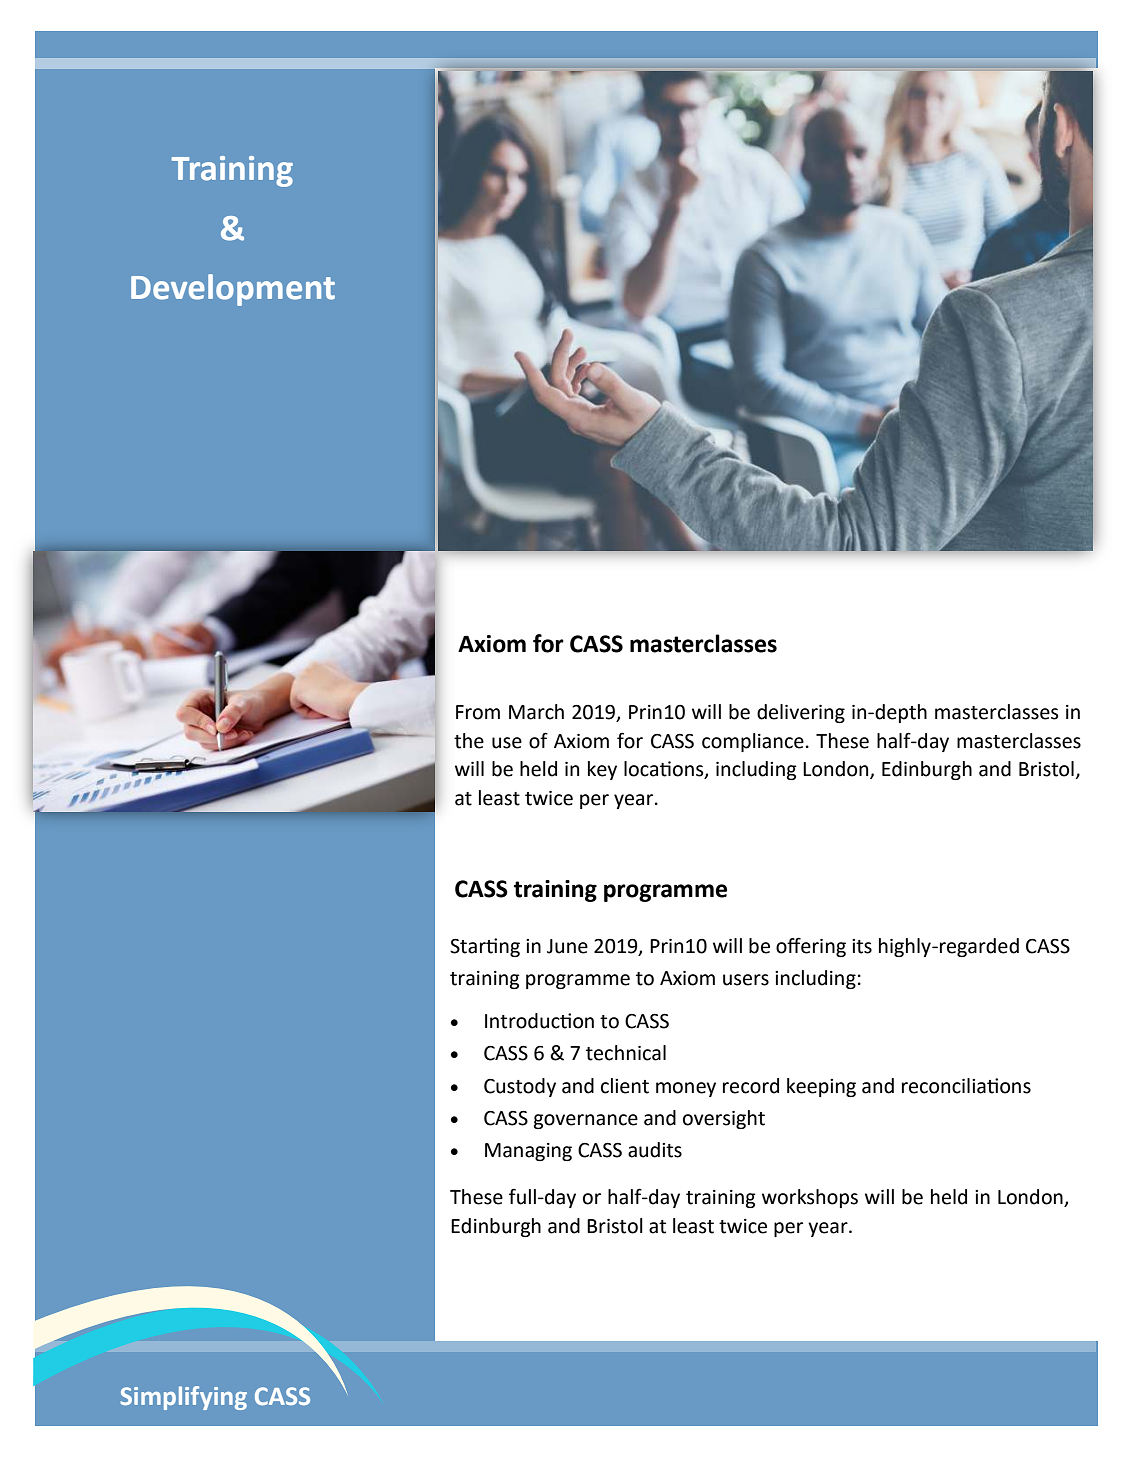  What do you see at coordinates (233, 290) in the page?
I see `Development` at bounding box center [233, 290].
